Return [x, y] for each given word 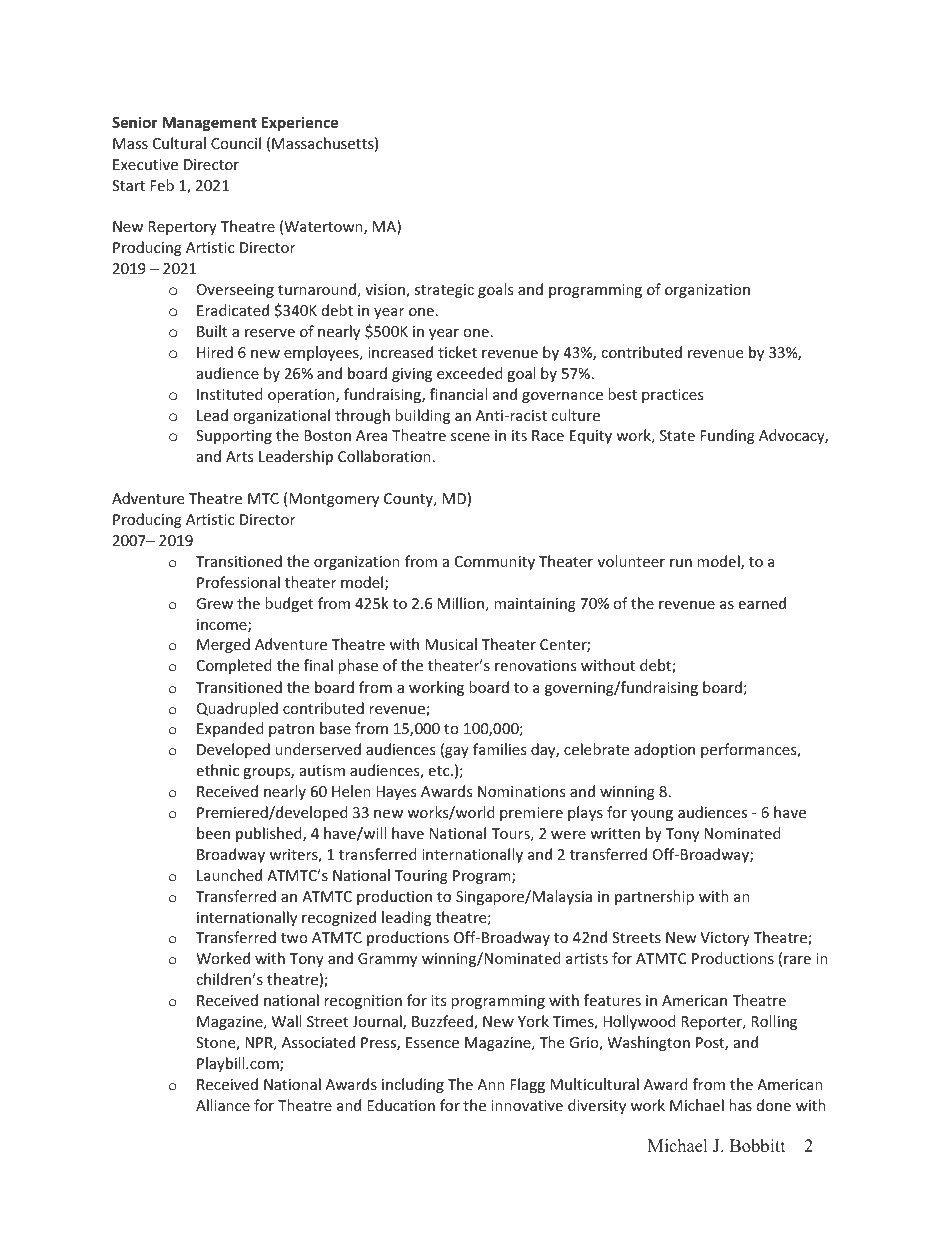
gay [456, 752]
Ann [491, 1084]
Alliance [223, 1105]
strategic [444, 291]
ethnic [217, 770]
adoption [664, 750]
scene [470, 437]
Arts [239, 456]
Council [236, 143]
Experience [299, 123]
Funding [727, 436]
